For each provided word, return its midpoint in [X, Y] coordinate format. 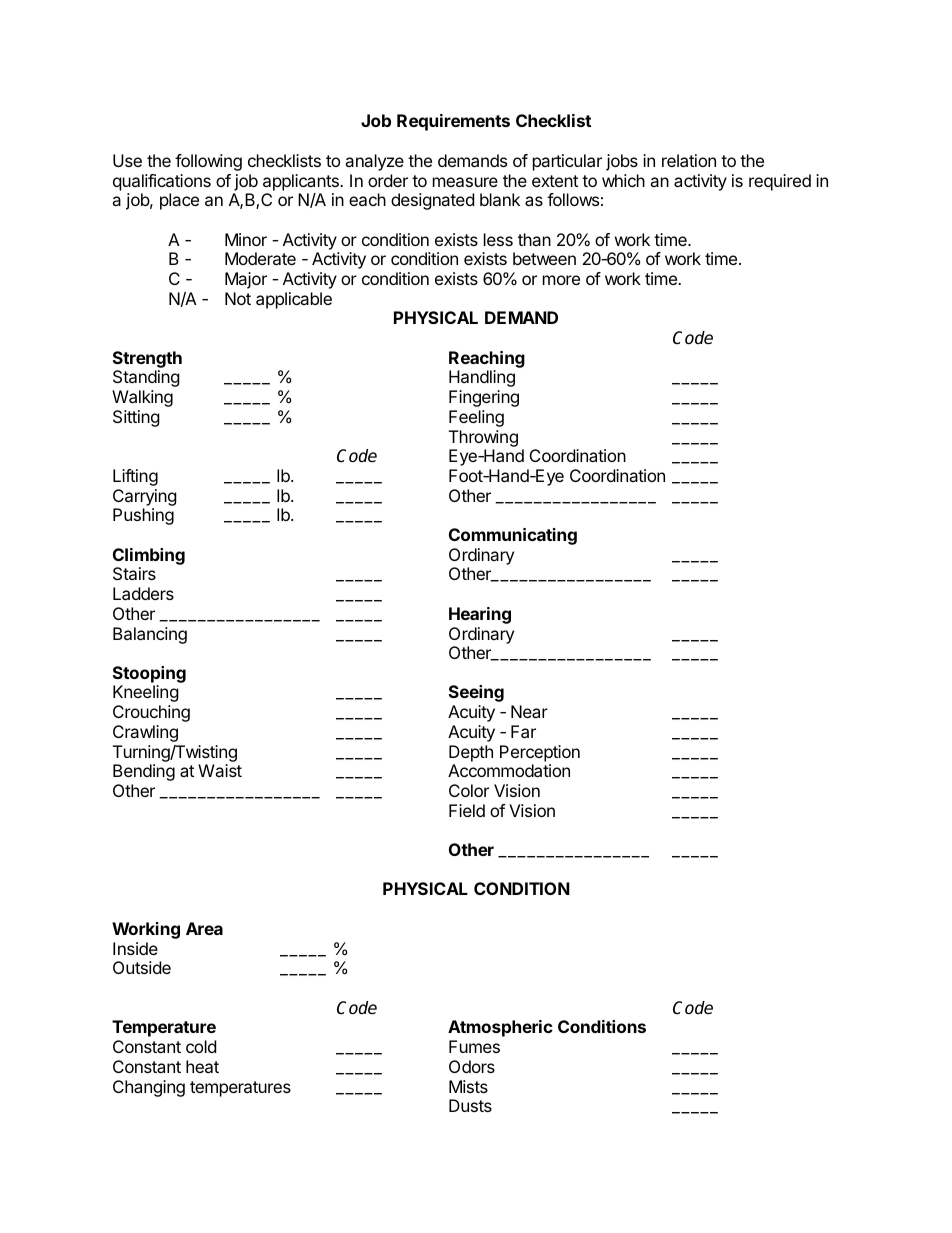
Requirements [453, 122]
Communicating [513, 536]
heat [202, 1066]
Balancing [150, 635]
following [208, 162]
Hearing [480, 615]
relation [689, 160]
